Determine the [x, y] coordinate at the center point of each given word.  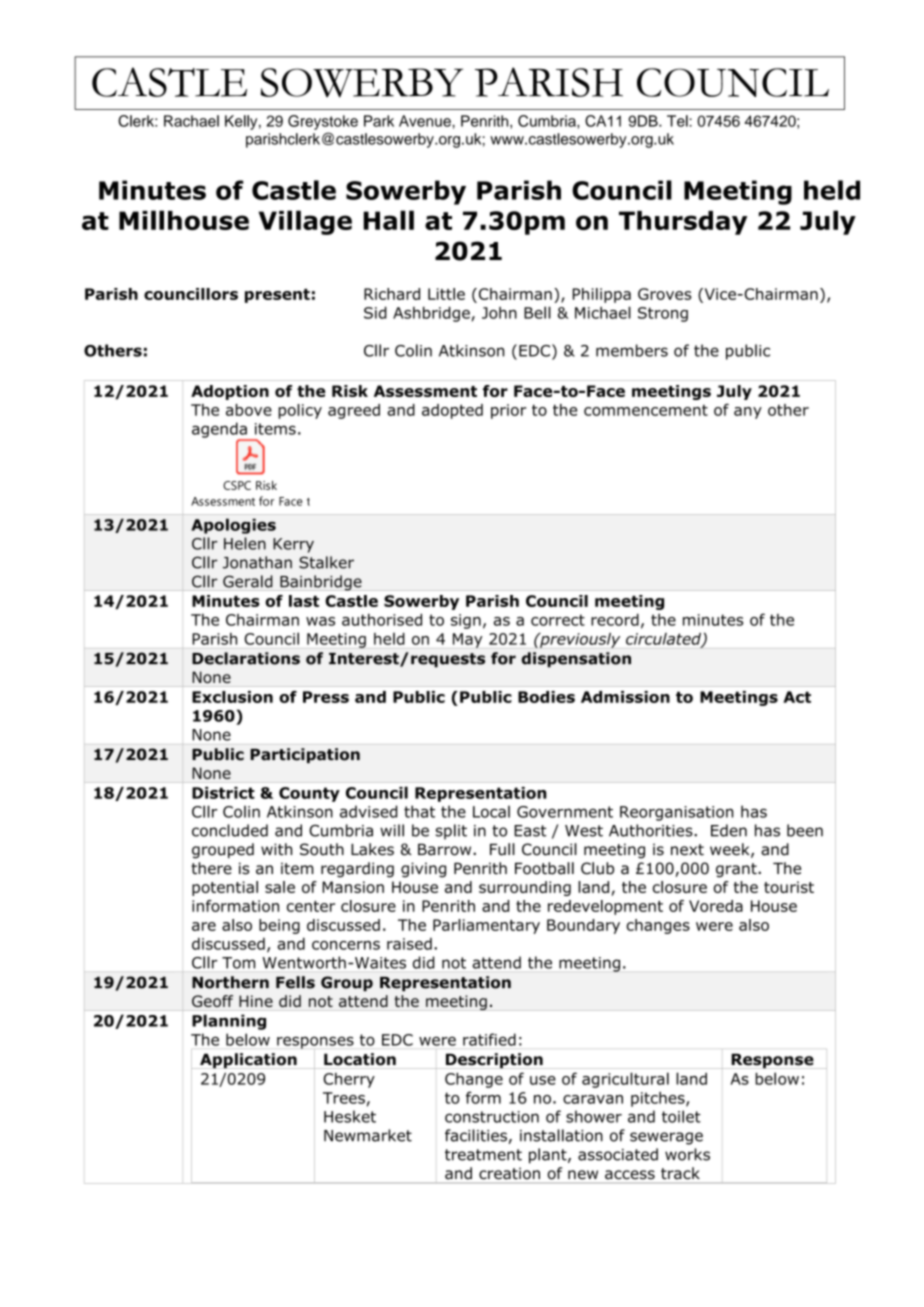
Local [491, 812]
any [748, 413]
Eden [729, 830]
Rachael [191, 121]
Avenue [426, 121]
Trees [344, 1098]
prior [508, 411]
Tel [678, 121]
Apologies [233, 526]
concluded [230, 830]
